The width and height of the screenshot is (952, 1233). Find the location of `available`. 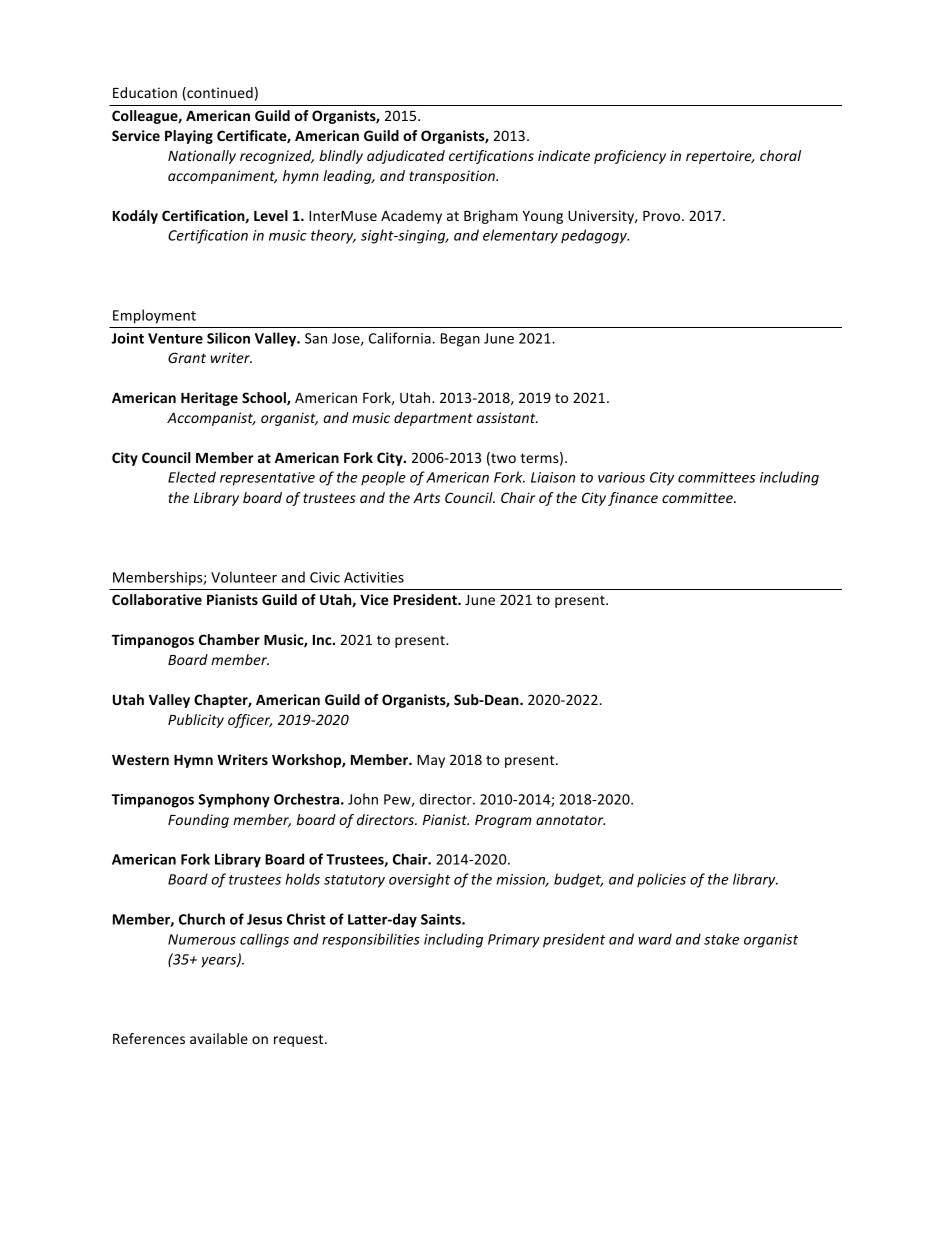

available is located at coordinates (219, 1038).
